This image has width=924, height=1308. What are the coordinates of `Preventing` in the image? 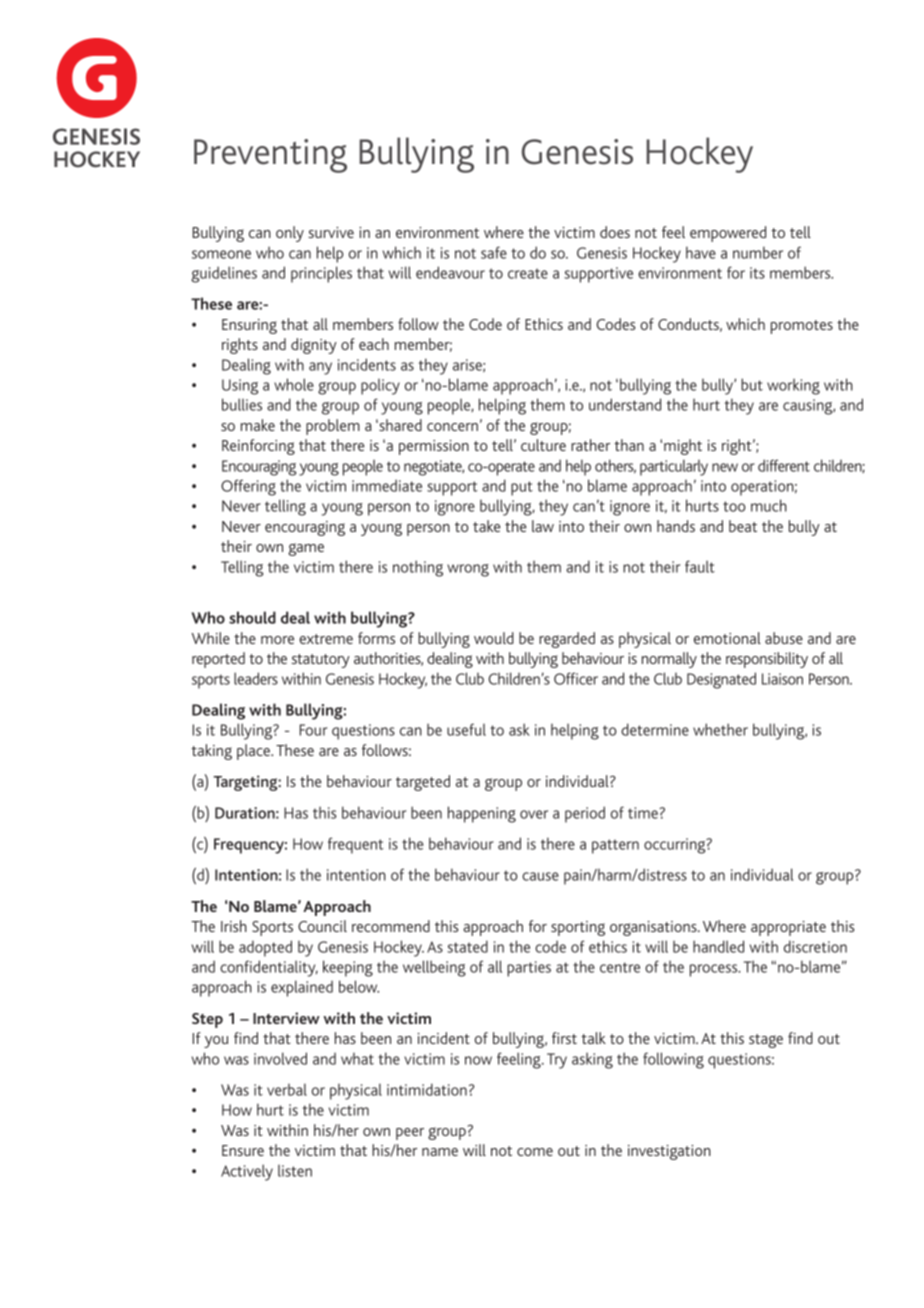 It's located at (270, 156).
